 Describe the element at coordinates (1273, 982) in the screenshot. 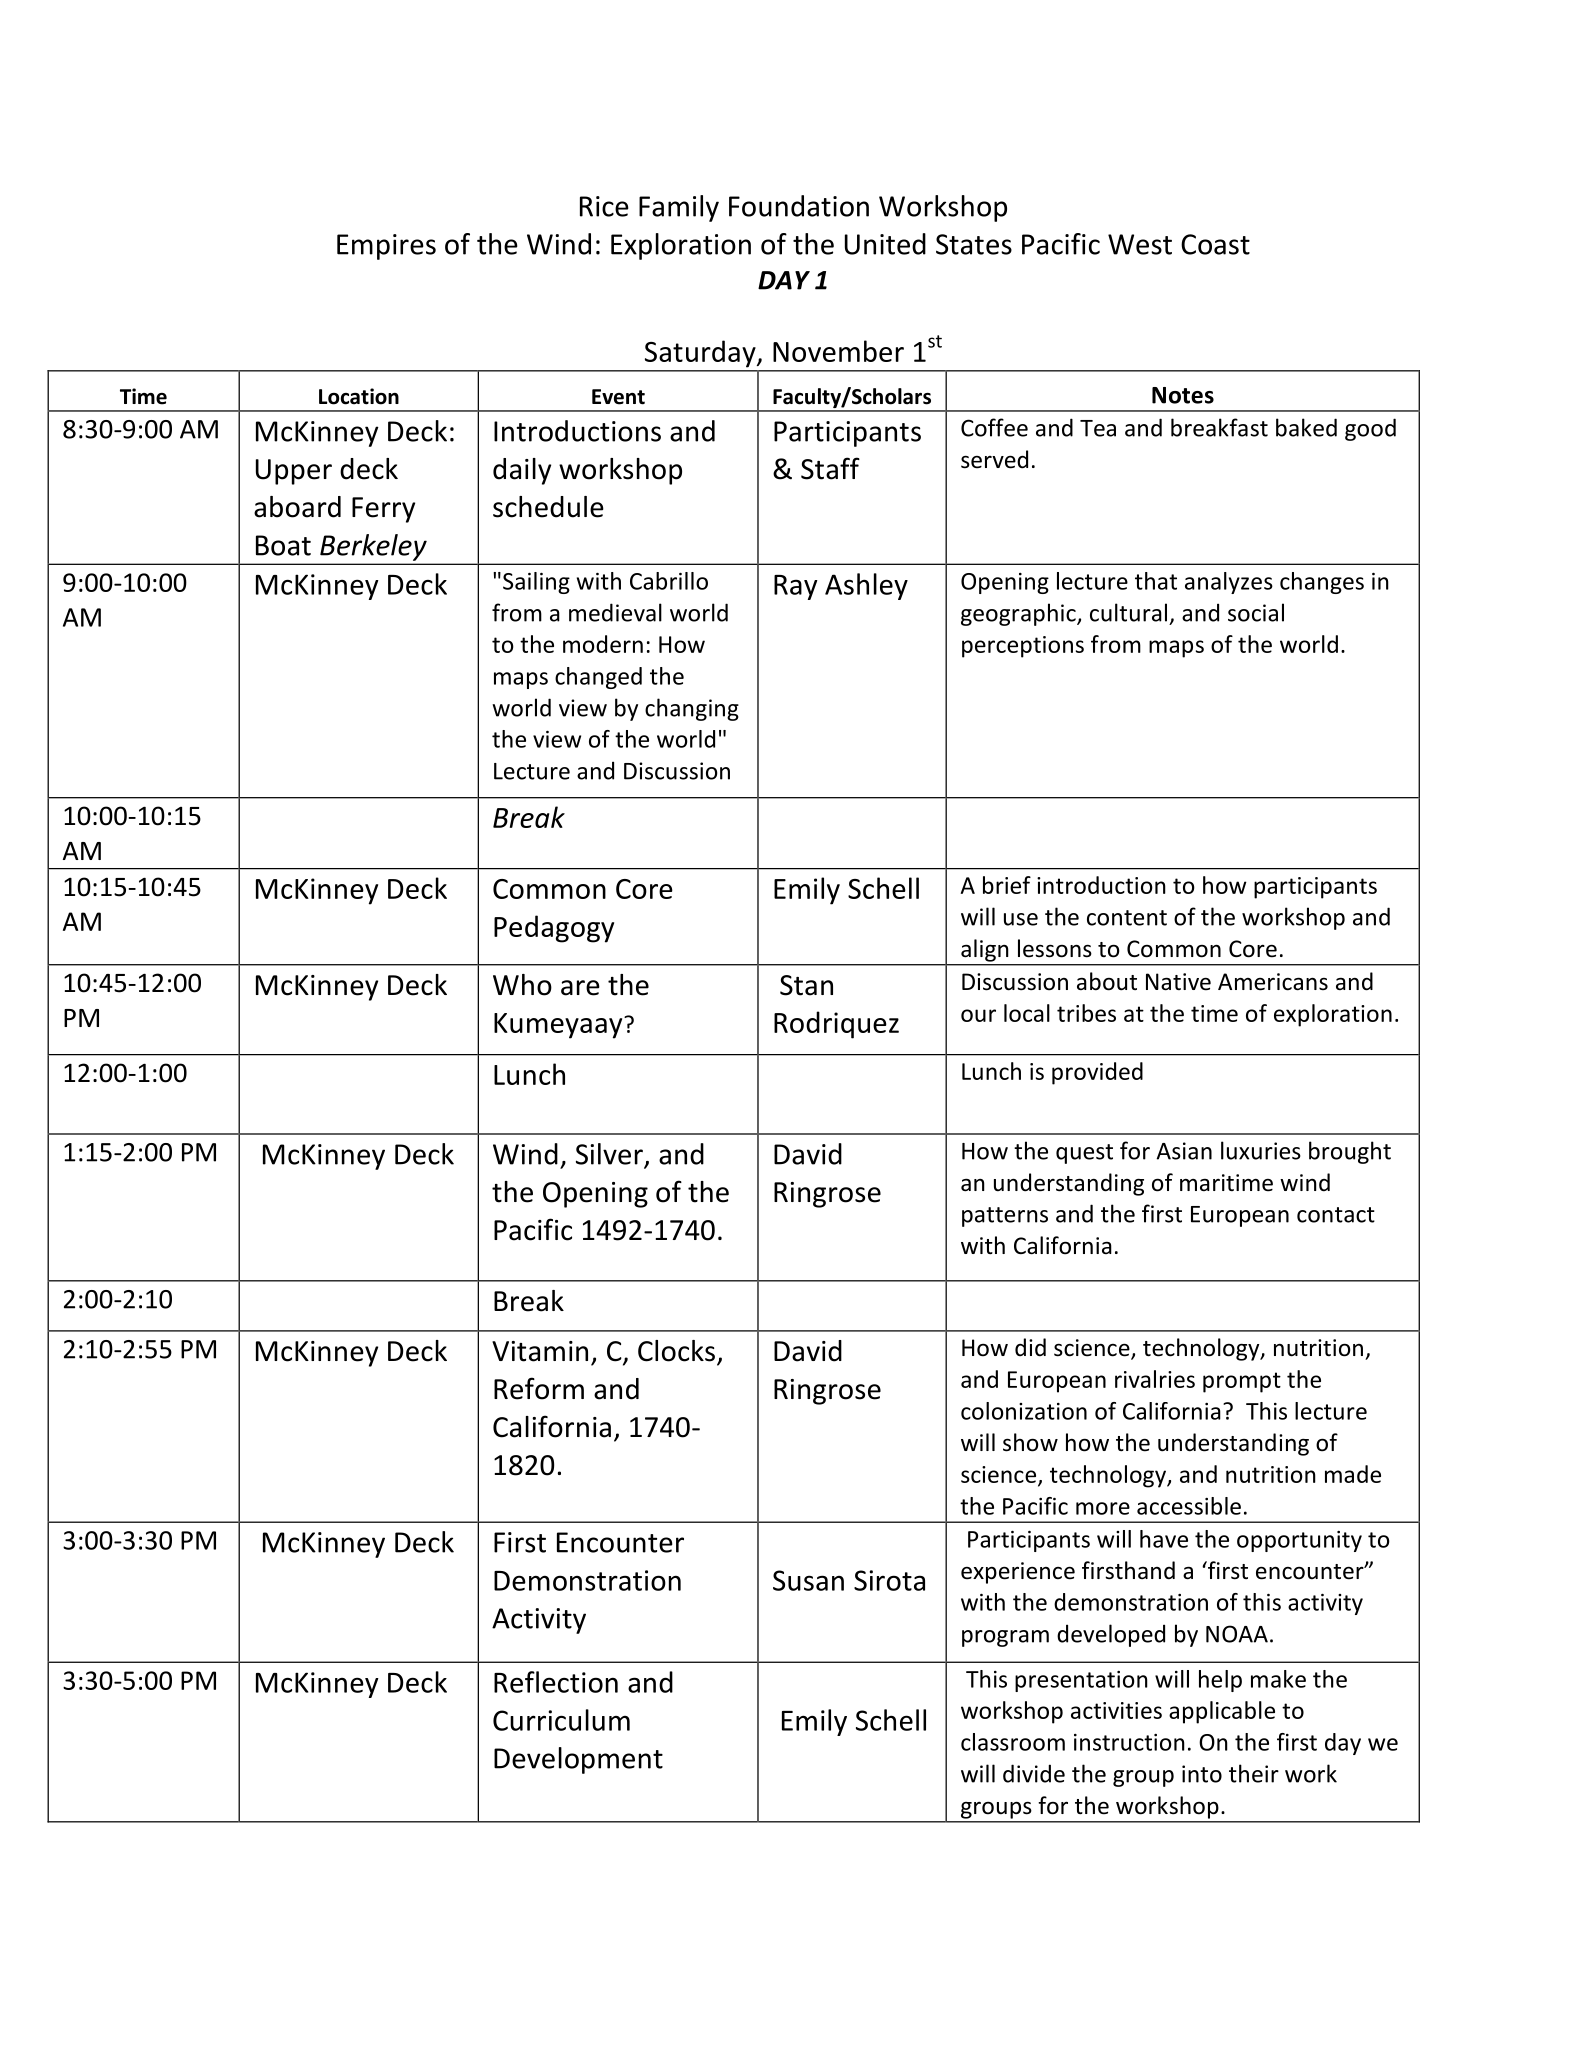

I see `Americans` at that location.
